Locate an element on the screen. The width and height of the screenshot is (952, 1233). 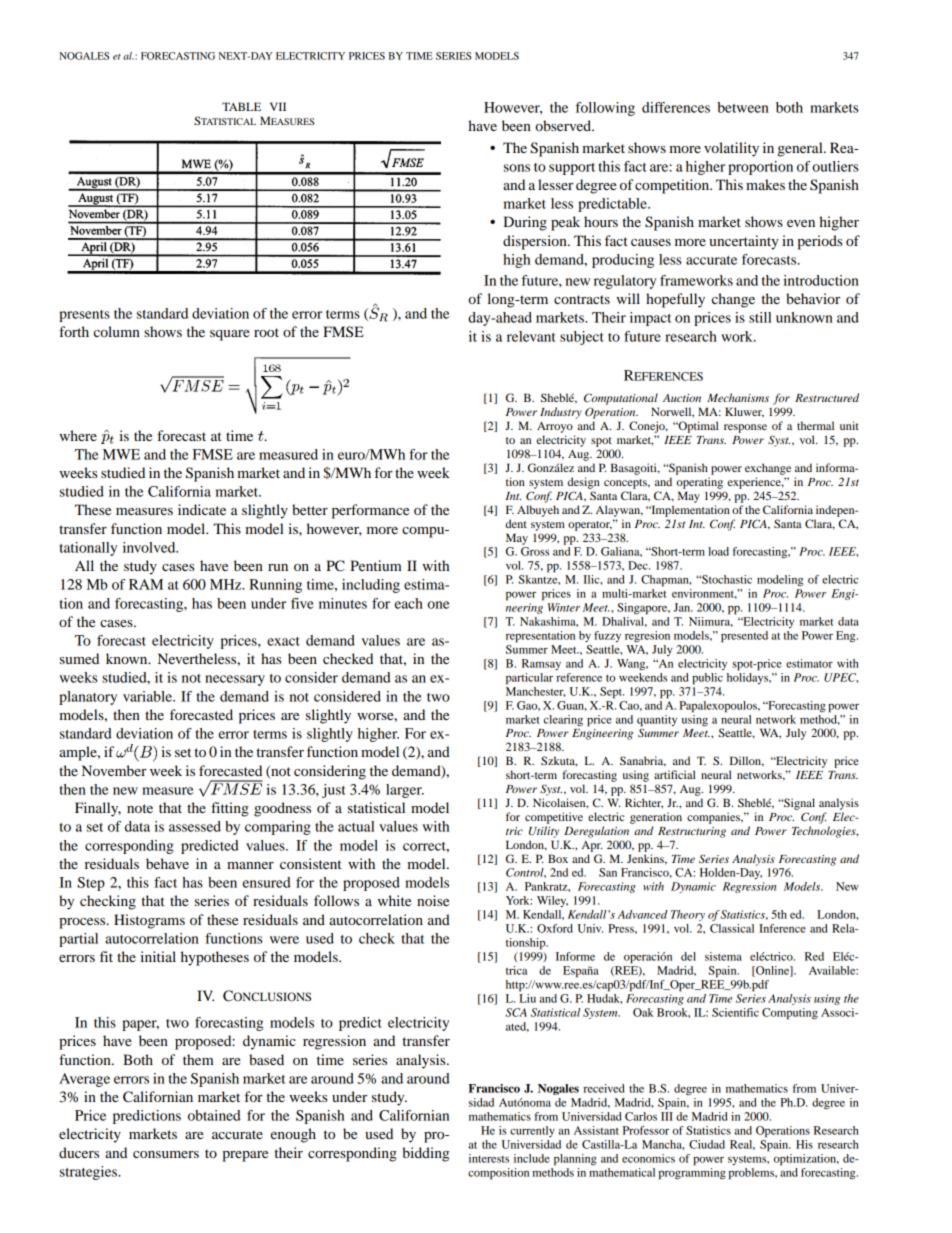
VII is located at coordinates (278, 106).
